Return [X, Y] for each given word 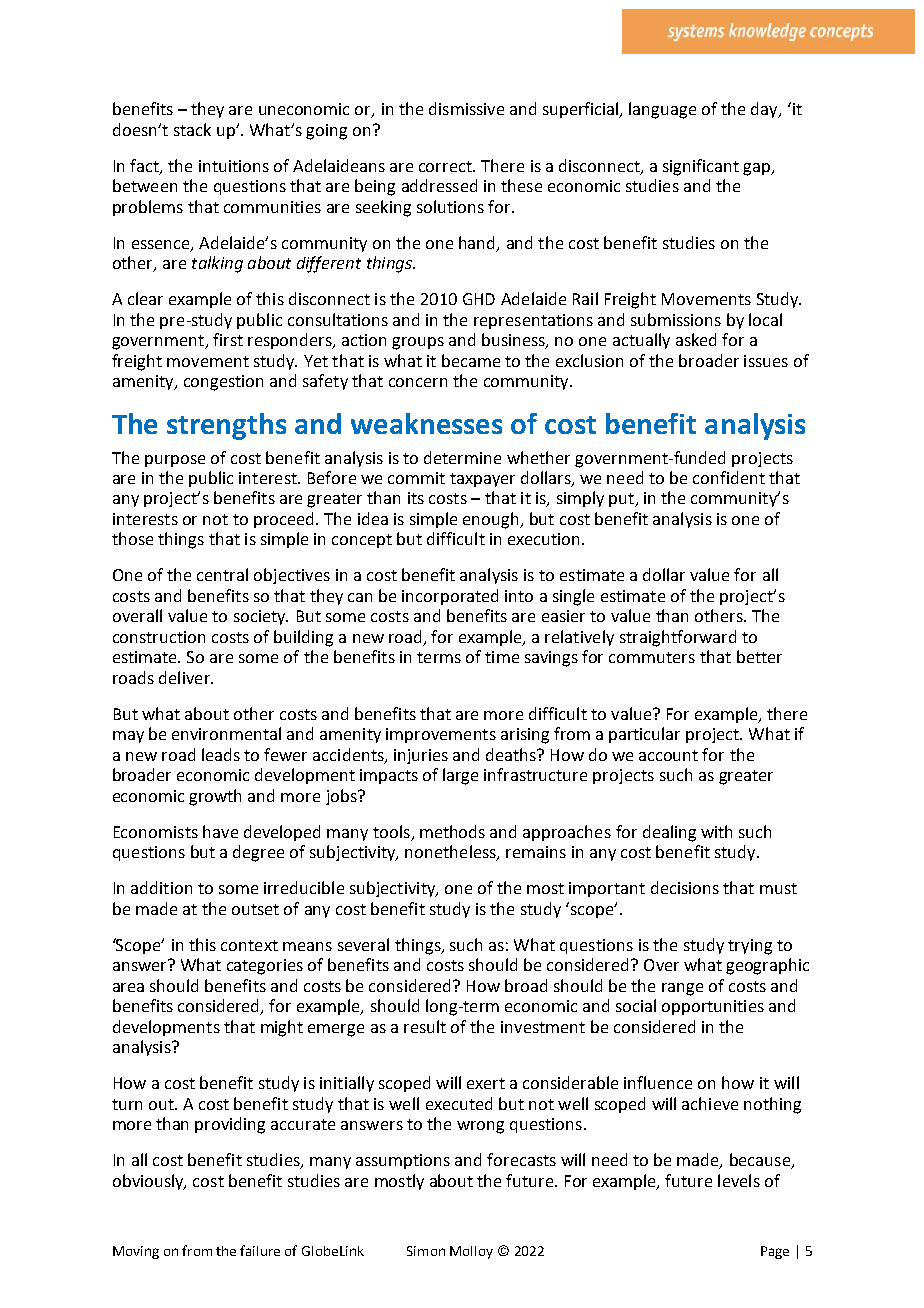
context [249, 945]
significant [701, 167]
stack [192, 129]
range [682, 989]
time [502, 657]
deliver [185, 677]
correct [446, 166]
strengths [226, 426]
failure [260, 1250]
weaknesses [426, 423]
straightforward [678, 638]
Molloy [471, 1252]
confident [729, 477]
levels [739, 1180]
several [363, 944]
